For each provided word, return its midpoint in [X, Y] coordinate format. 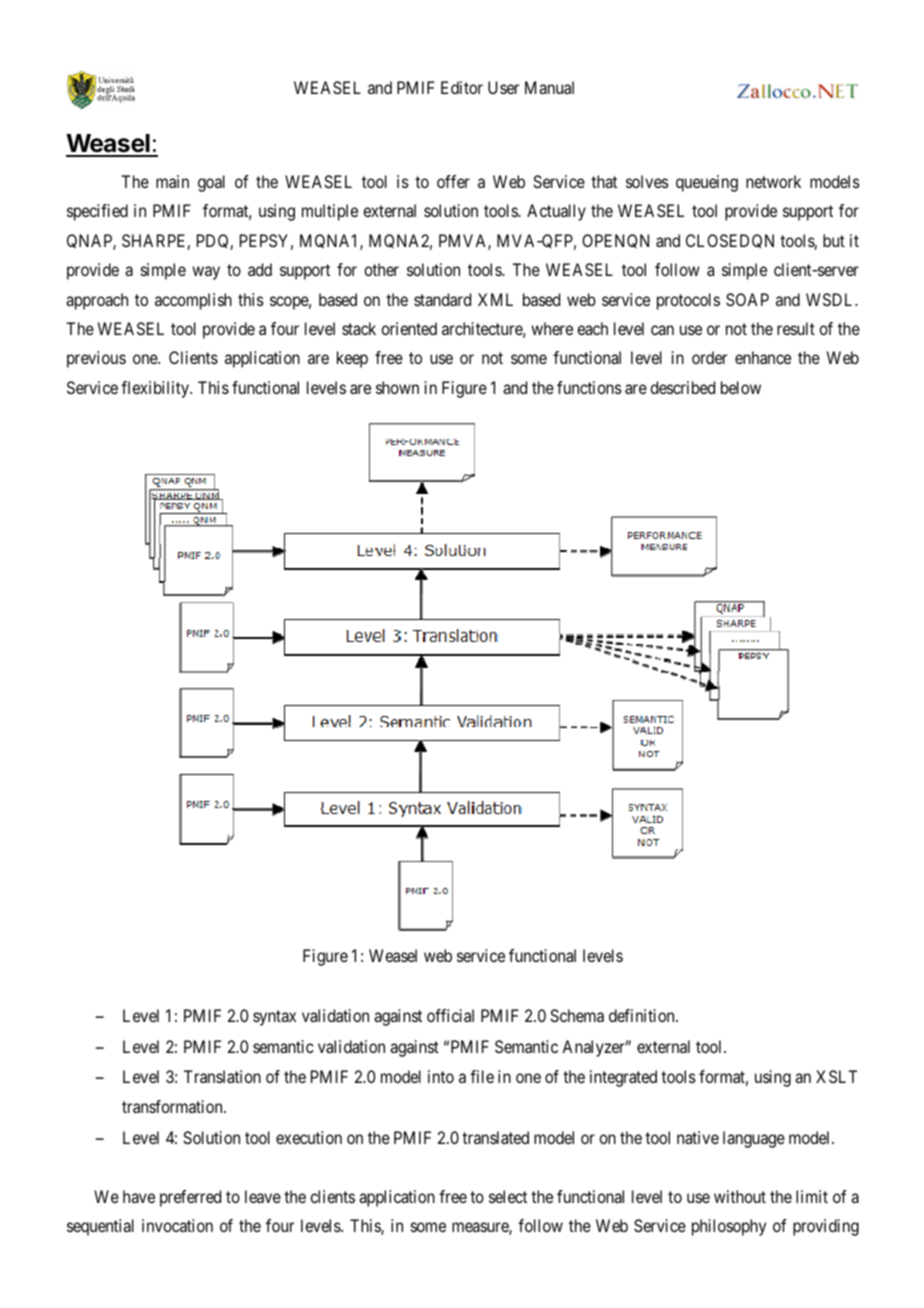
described [682, 387]
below [741, 387]
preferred [190, 1198]
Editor [462, 87]
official [450, 1015]
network [773, 181]
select [508, 1196]
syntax [274, 1018]
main [172, 181]
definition [643, 1015]
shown [397, 387]
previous [96, 359]
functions [589, 387]
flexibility [156, 389]
